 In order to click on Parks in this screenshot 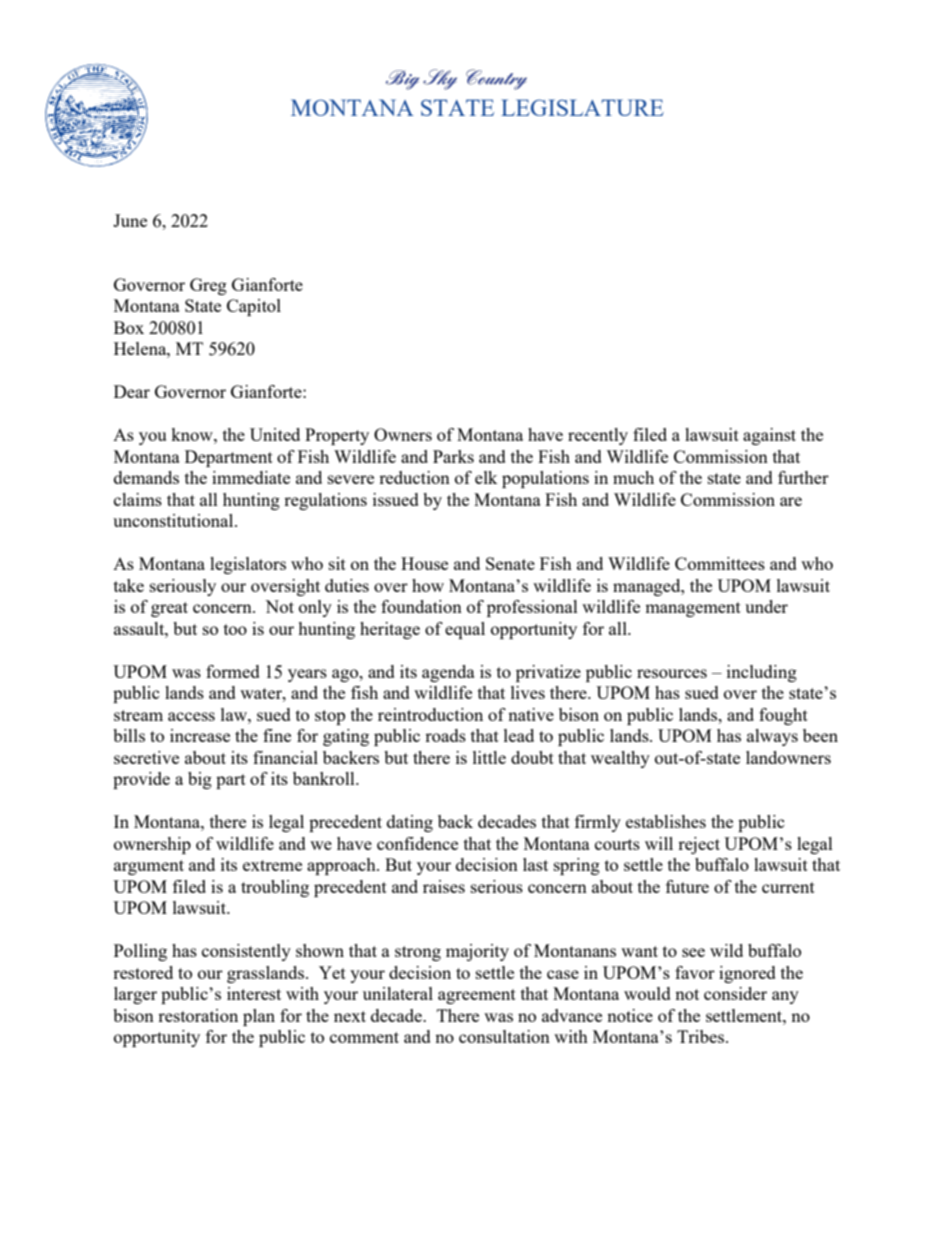, I will do `click(453, 456)`.
